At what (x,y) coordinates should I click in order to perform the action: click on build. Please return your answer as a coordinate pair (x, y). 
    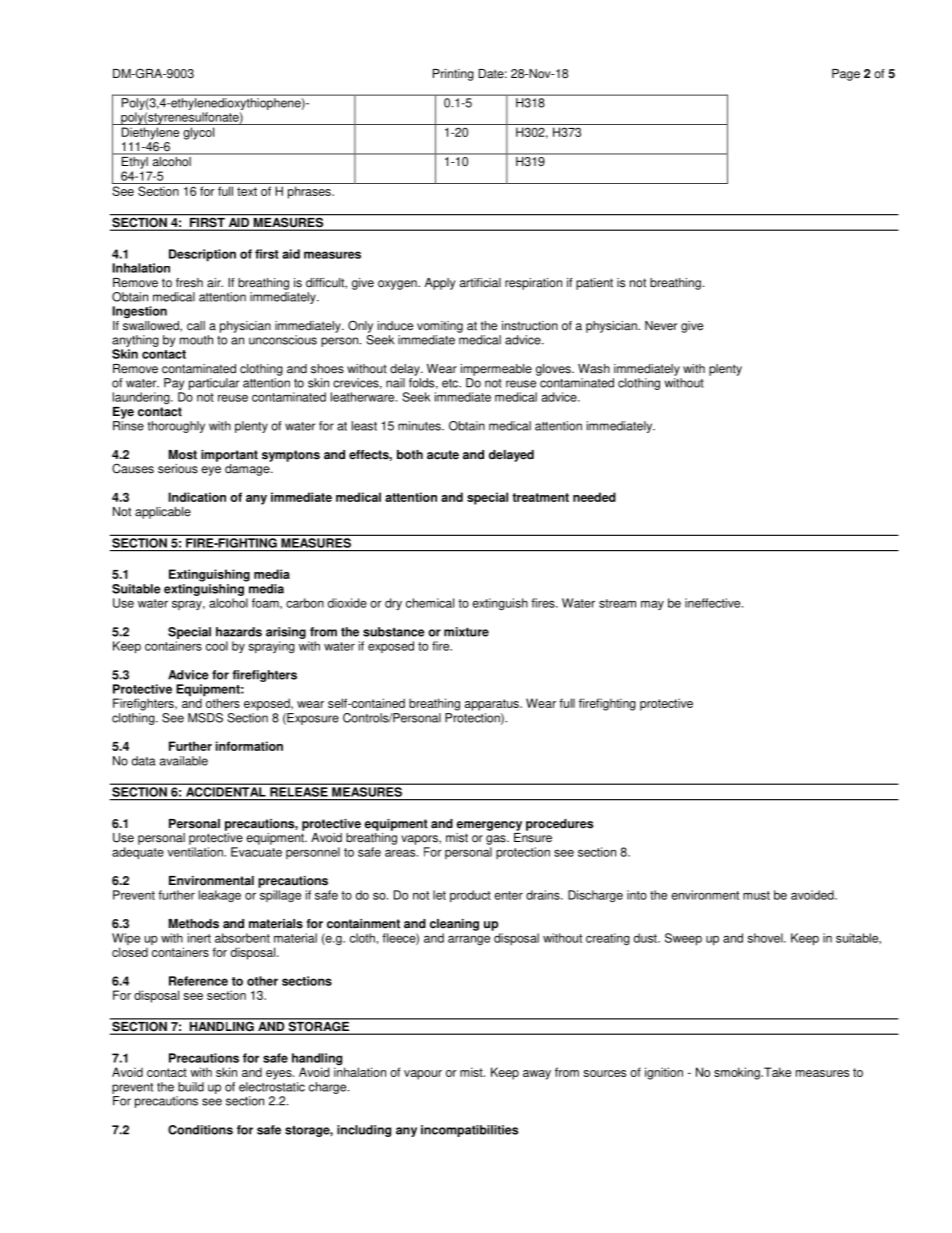
    Looking at the image, I should click on (191, 1087).
